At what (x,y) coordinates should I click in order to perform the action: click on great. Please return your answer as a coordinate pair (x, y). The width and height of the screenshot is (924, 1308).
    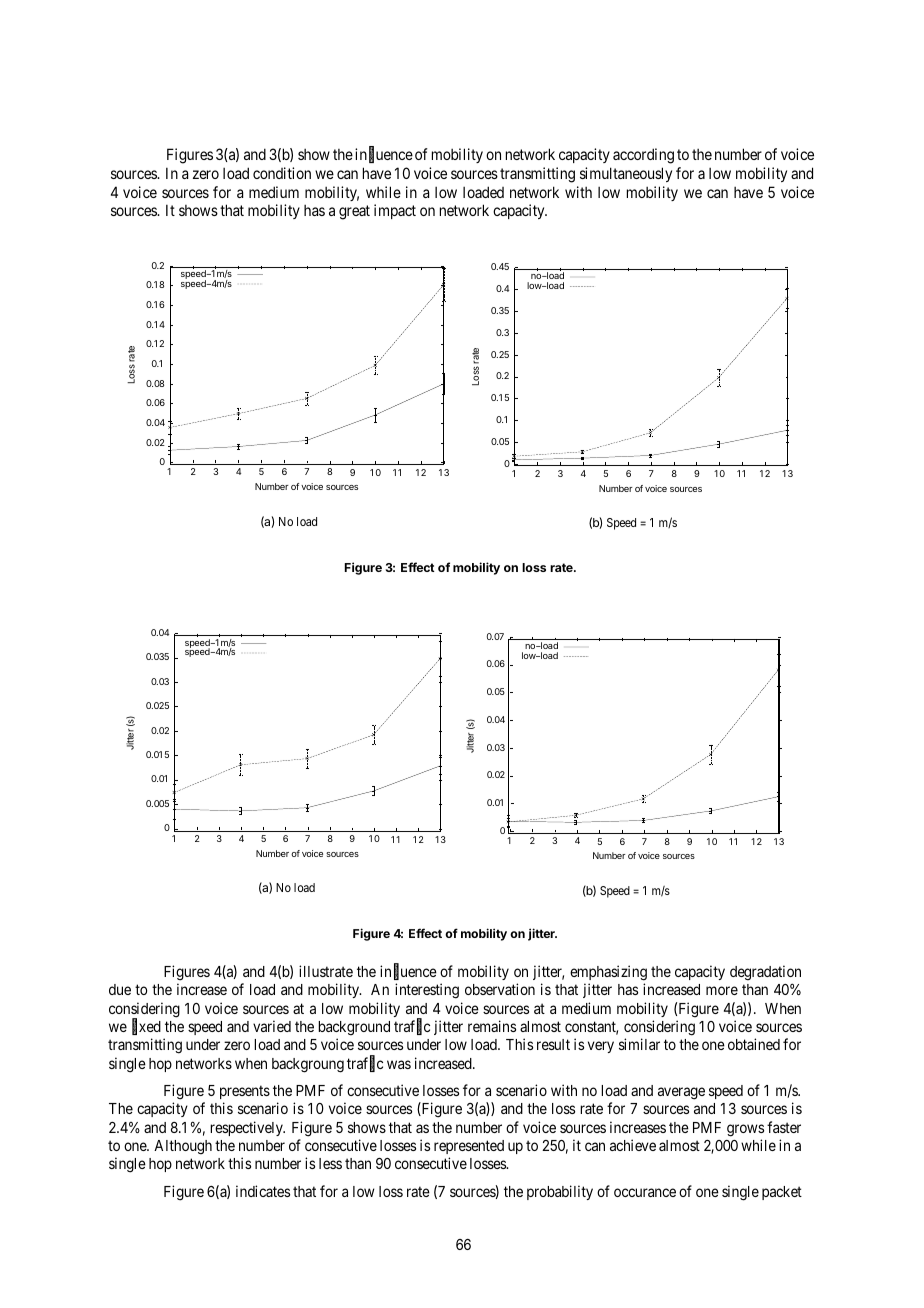
    Looking at the image, I should click on (354, 212).
